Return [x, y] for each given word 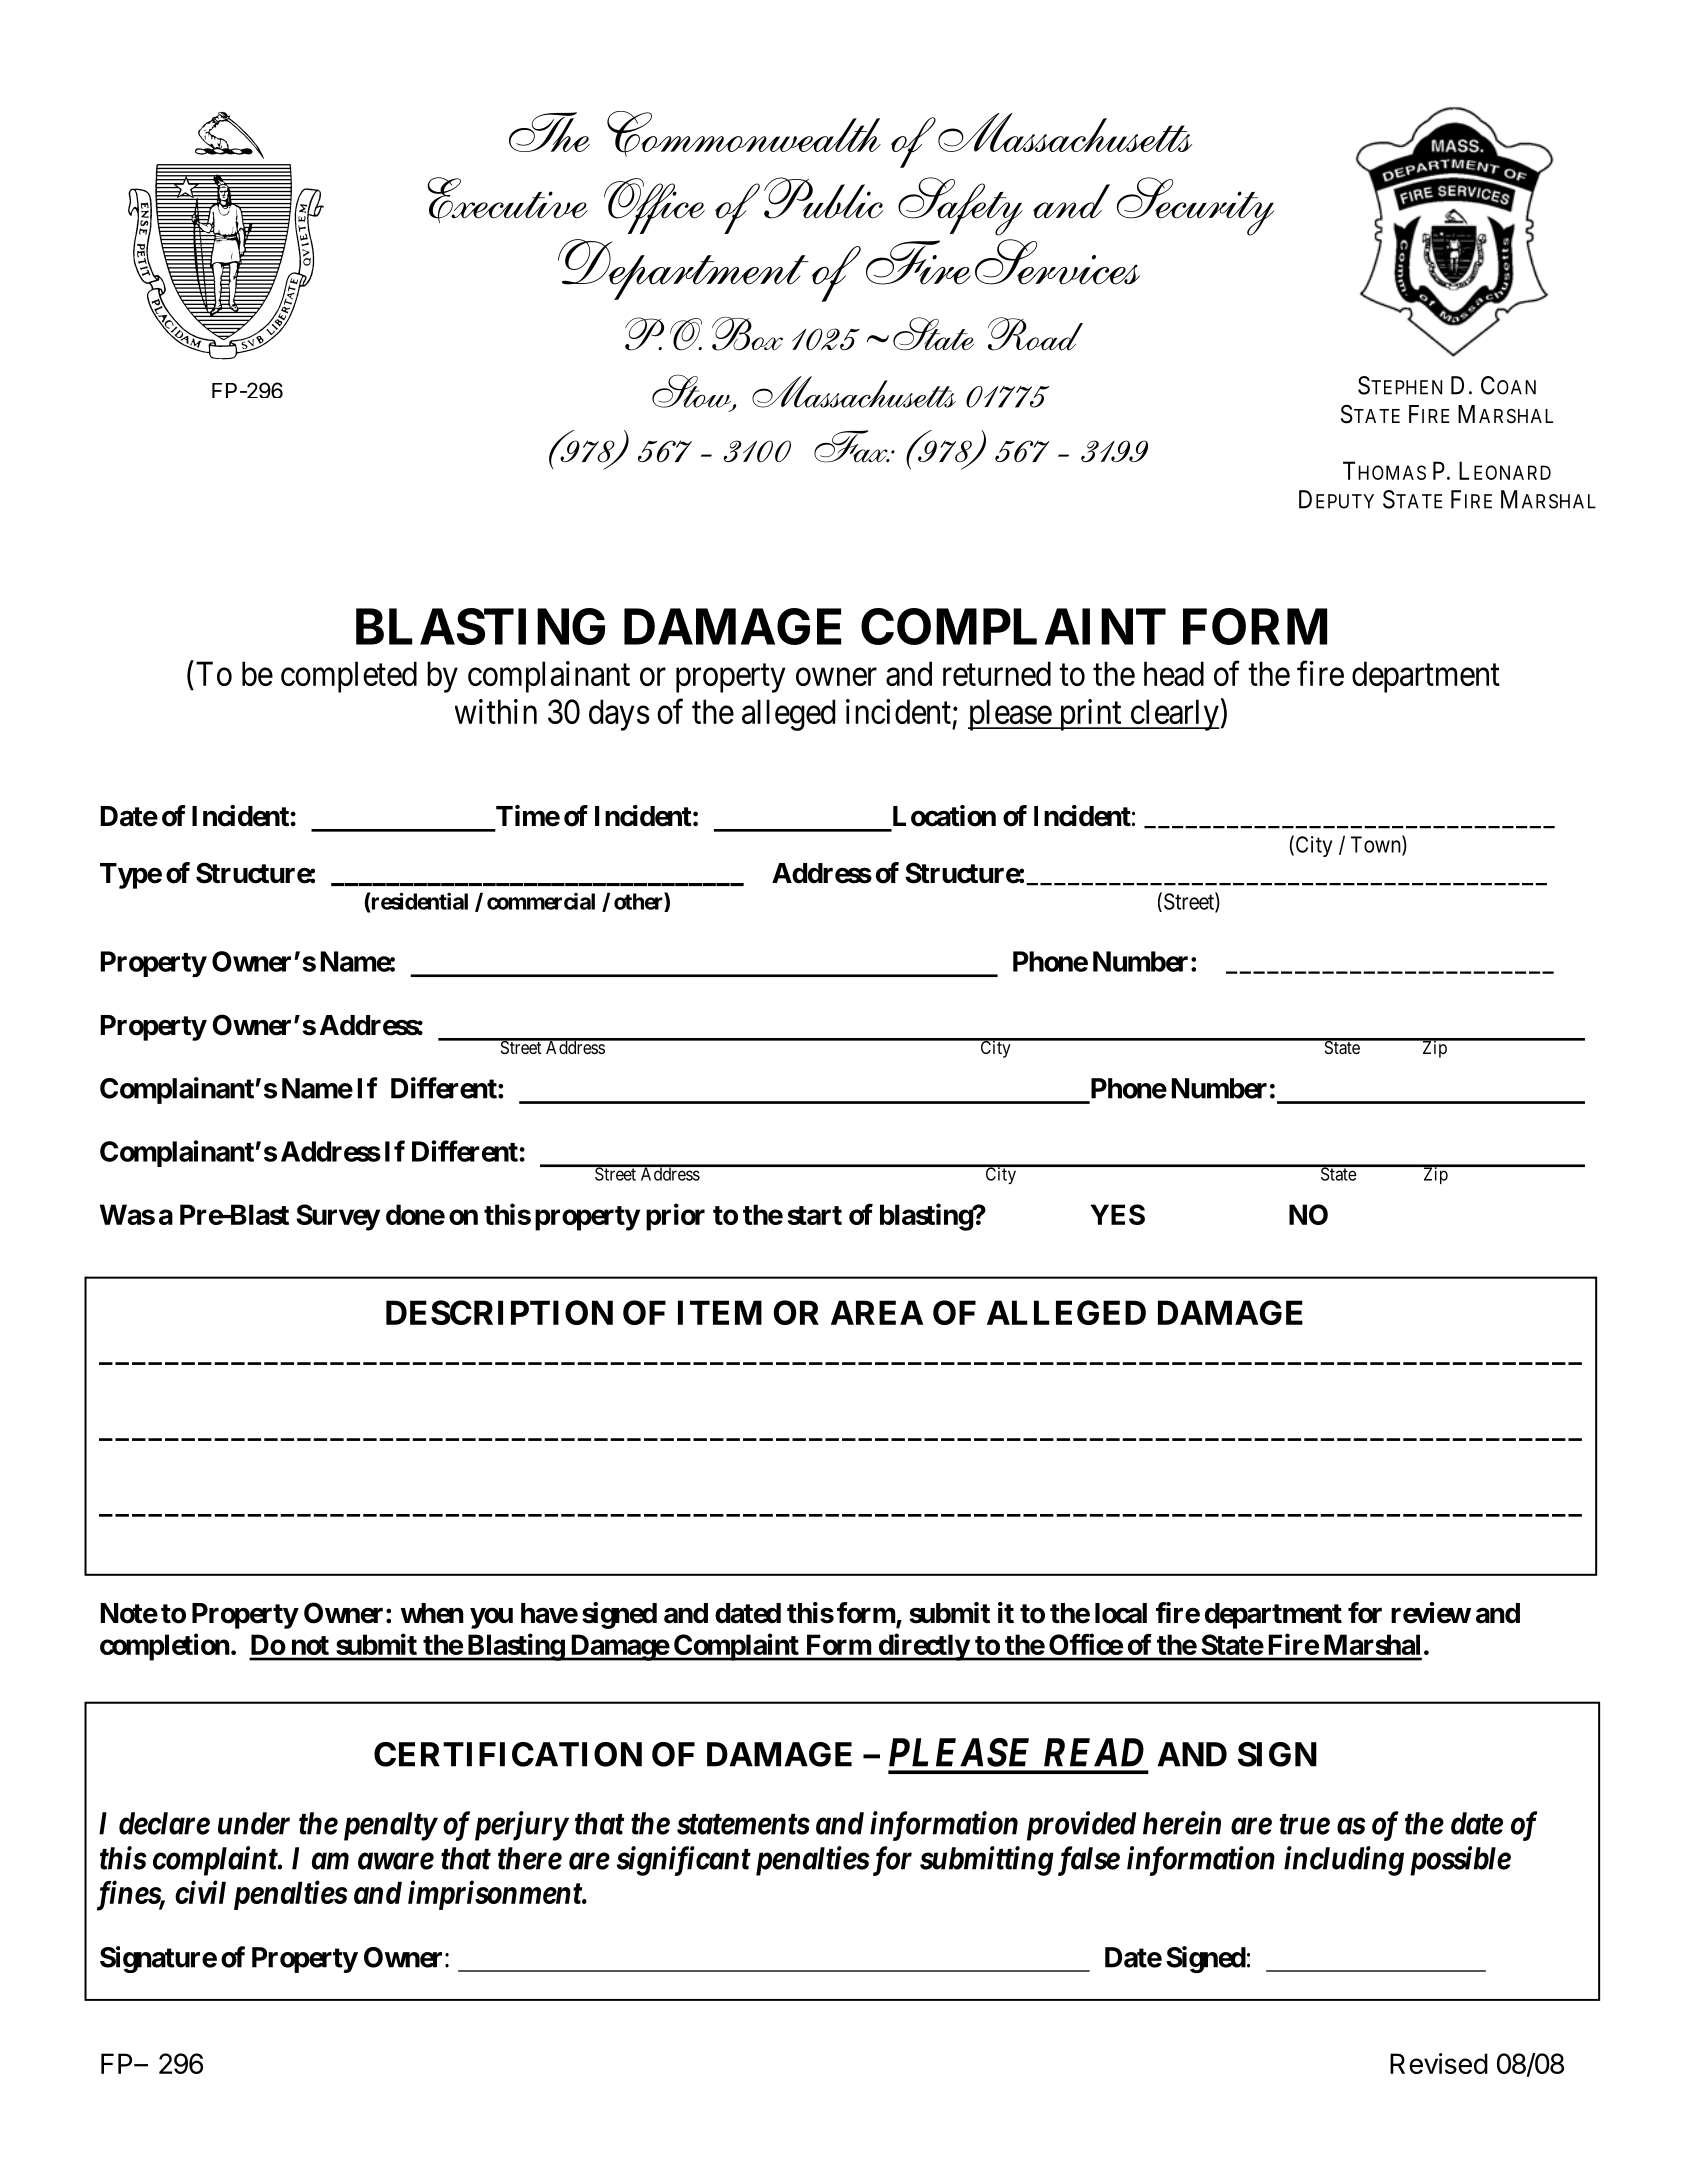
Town [1377, 845]
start [815, 1215]
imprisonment [495, 1895]
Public [823, 198]
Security [1195, 206]
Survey [338, 1217]
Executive [507, 200]
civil [200, 1892]
